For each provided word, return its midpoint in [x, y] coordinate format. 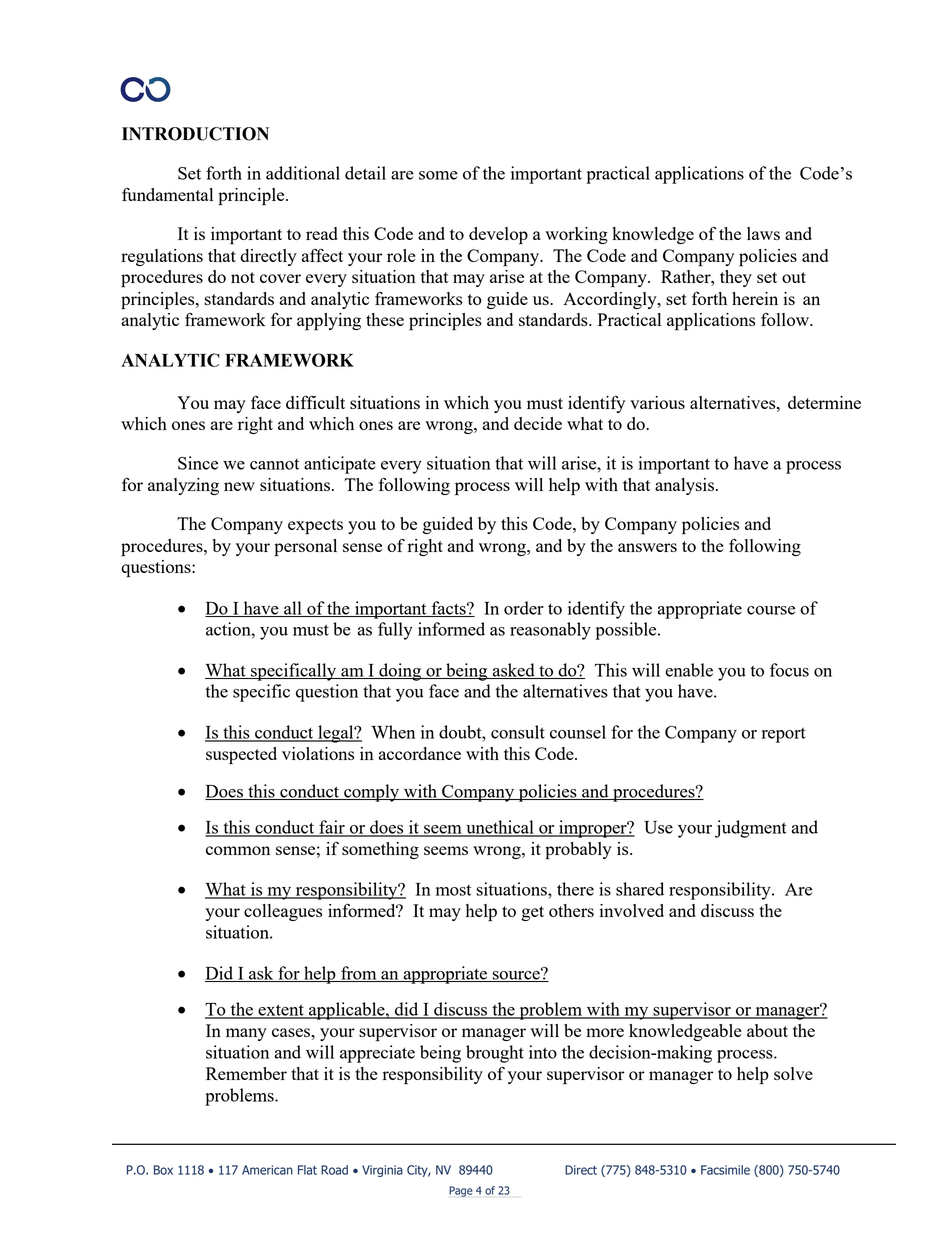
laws [763, 233]
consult [518, 732]
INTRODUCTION [195, 134]
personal [305, 548]
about [767, 1030]
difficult [315, 402]
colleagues [283, 912]
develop [498, 236]
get [532, 913]
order [524, 608]
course [771, 610]
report [784, 735]
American [267, 1170]
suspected [241, 756]
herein [755, 298]
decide [538, 423]
